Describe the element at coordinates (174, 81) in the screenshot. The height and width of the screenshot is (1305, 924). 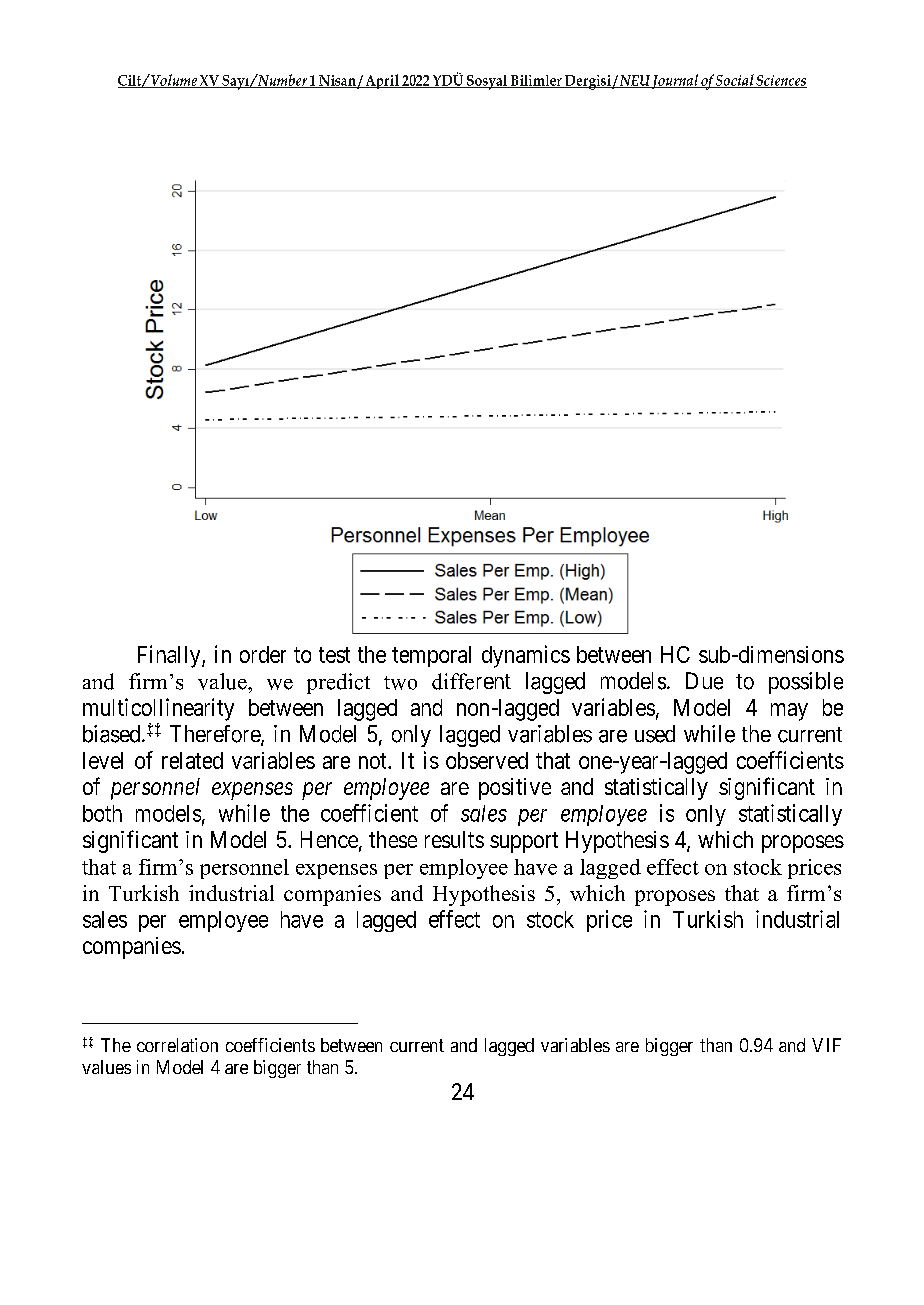
I see `Volume` at that location.
